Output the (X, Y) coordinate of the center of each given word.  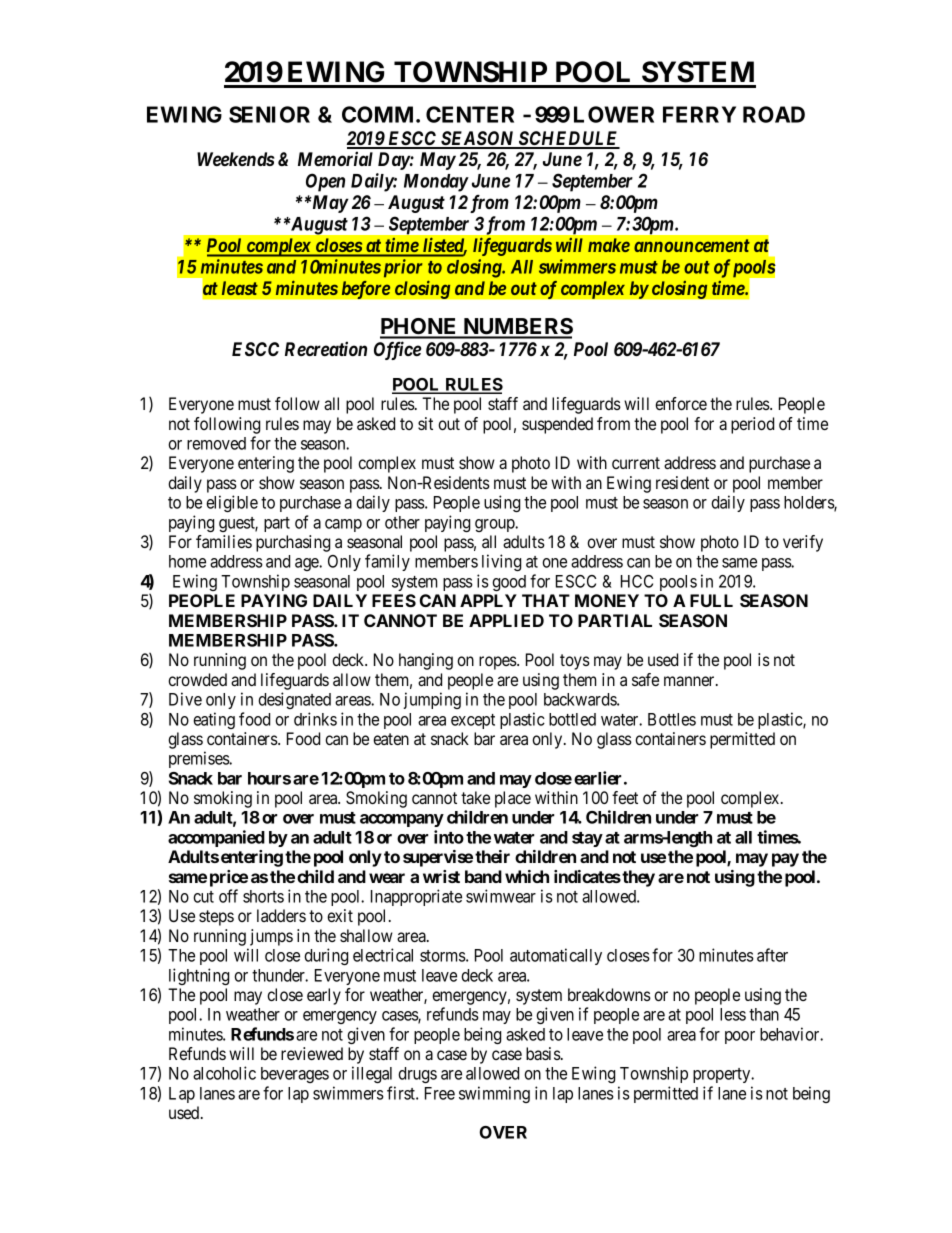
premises (200, 759)
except (473, 721)
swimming (494, 1094)
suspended (557, 425)
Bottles (672, 719)
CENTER (470, 114)
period (752, 425)
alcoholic (224, 1073)
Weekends (236, 159)
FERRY (699, 114)
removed (216, 443)
